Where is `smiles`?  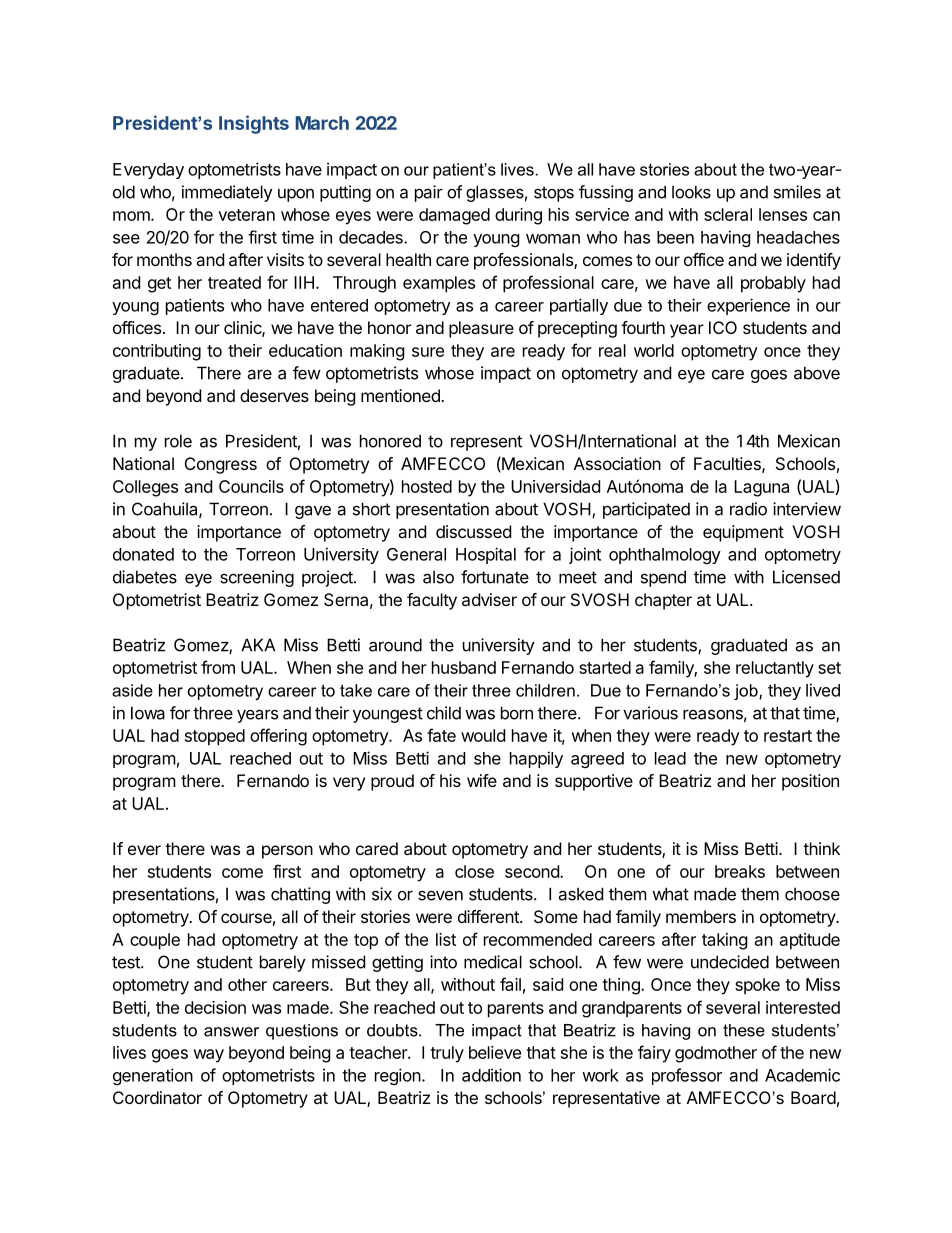
smiles is located at coordinates (797, 192).
